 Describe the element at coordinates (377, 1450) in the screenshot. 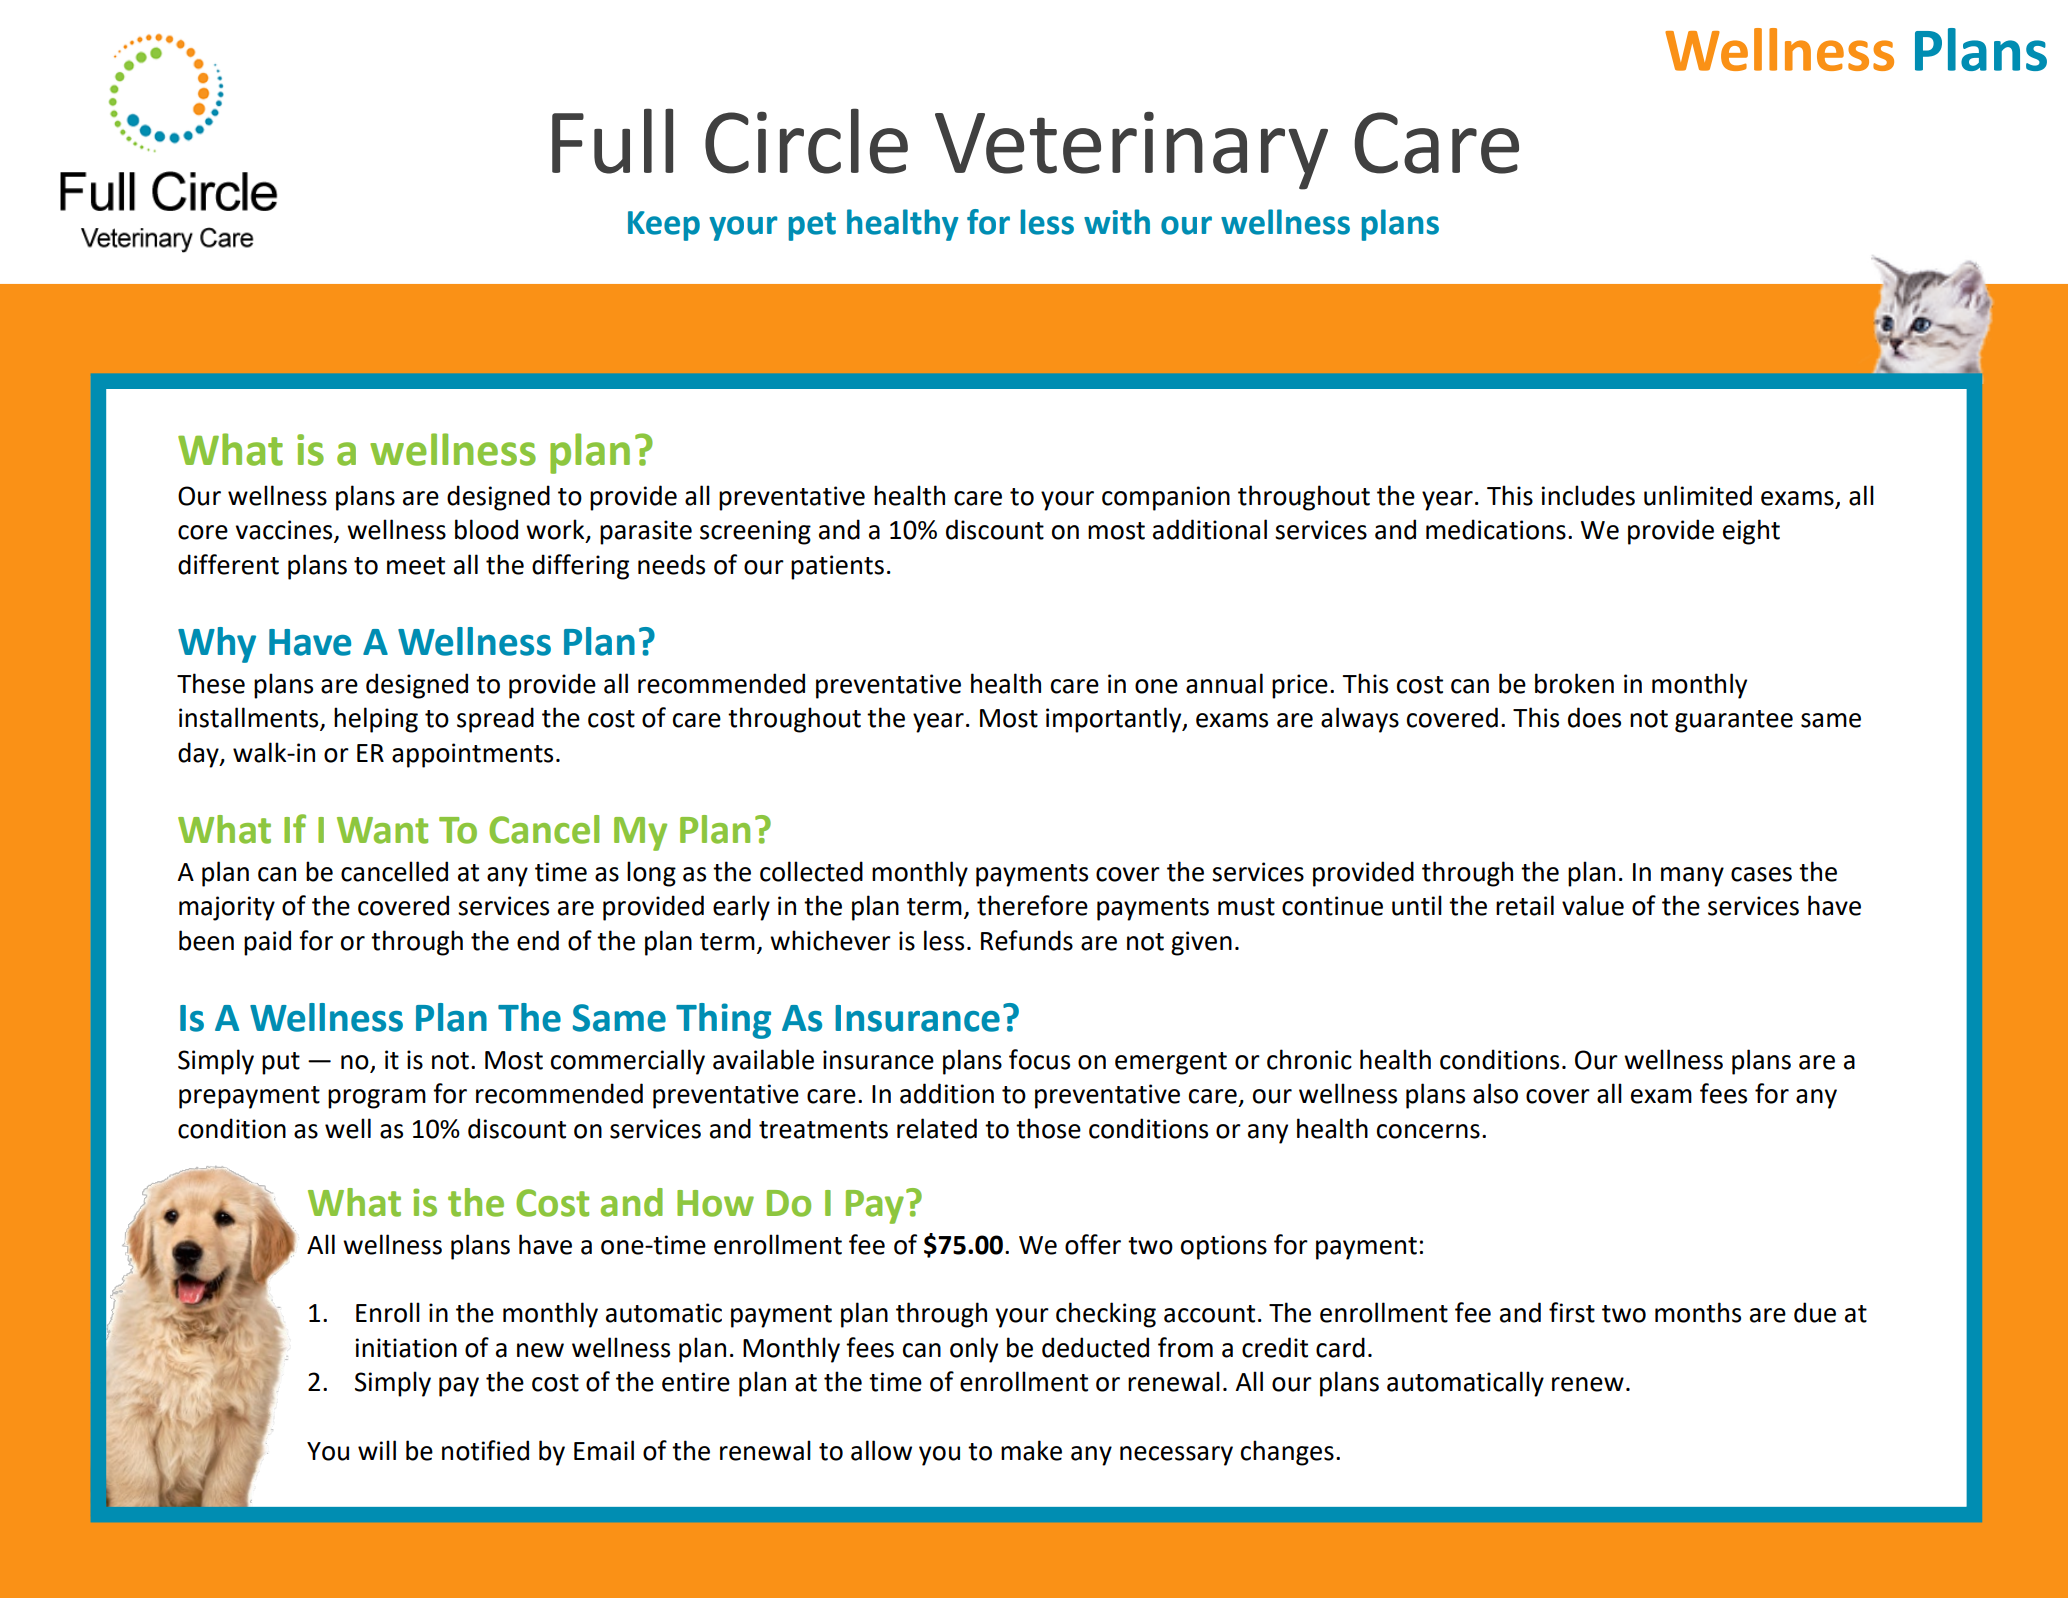

I see `will` at that location.
